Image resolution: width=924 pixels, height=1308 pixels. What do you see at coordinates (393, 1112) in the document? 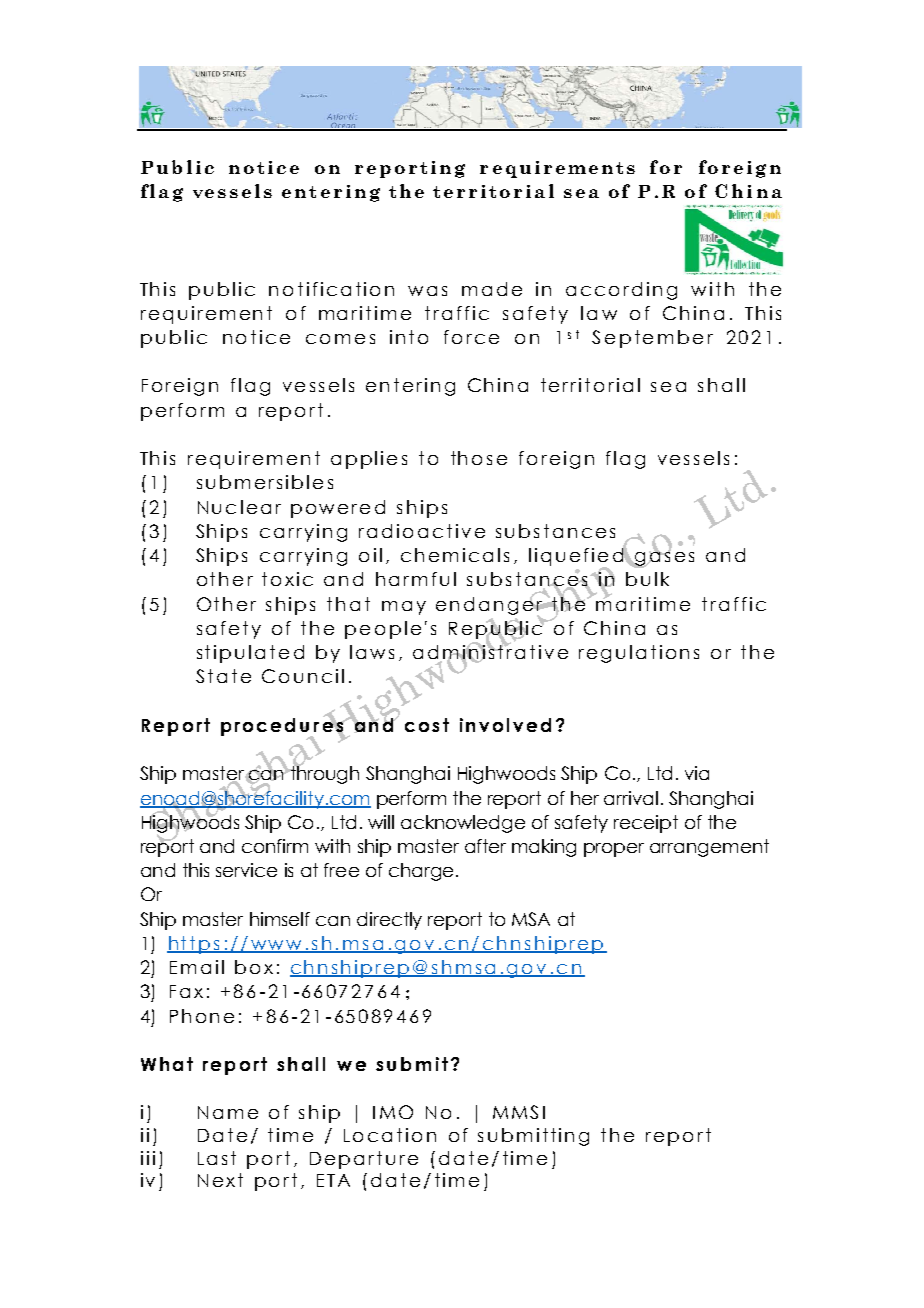
I see `IMO` at bounding box center [393, 1112].
